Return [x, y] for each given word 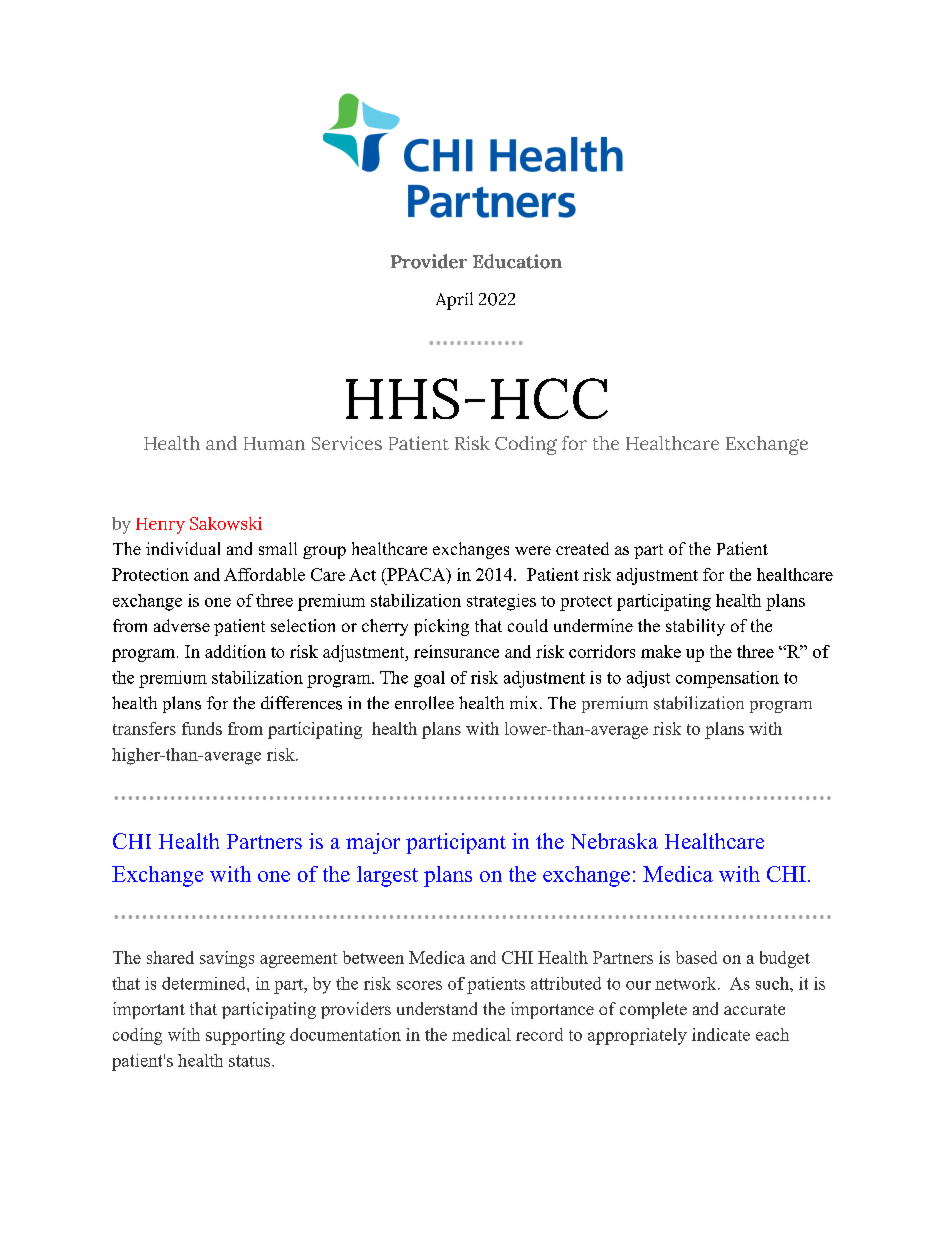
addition [235, 651]
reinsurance [456, 651]
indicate [721, 1034]
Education [517, 261]
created [582, 548]
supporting [245, 1036]
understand [437, 1008]
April [454, 301]
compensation [727, 679]
